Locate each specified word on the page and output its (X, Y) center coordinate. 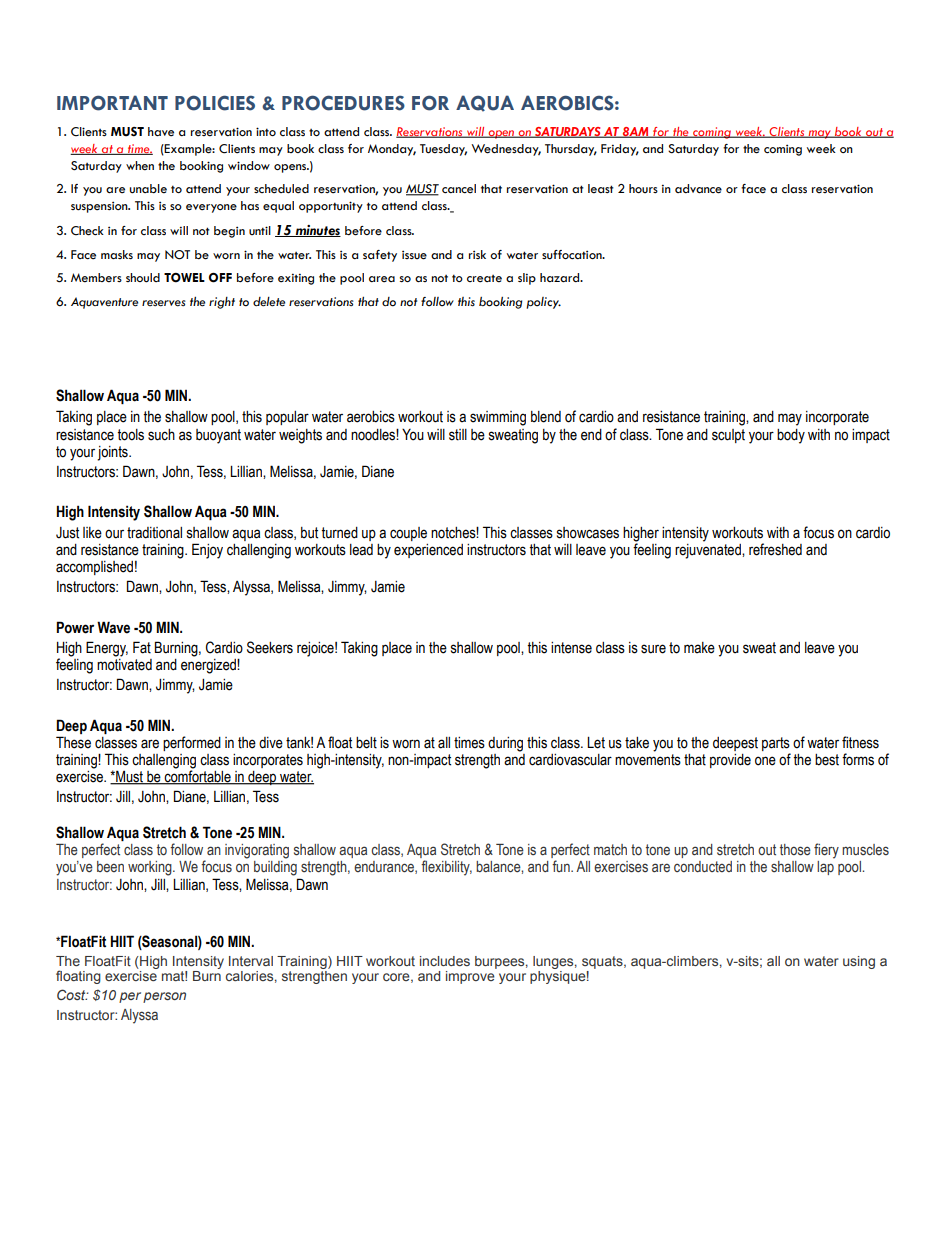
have (161, 132)
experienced (428, 551)
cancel (459, 189)
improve (470, 977)
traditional (154, 533)
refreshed (775, 549)
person (164, 997)
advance (698, 189)
